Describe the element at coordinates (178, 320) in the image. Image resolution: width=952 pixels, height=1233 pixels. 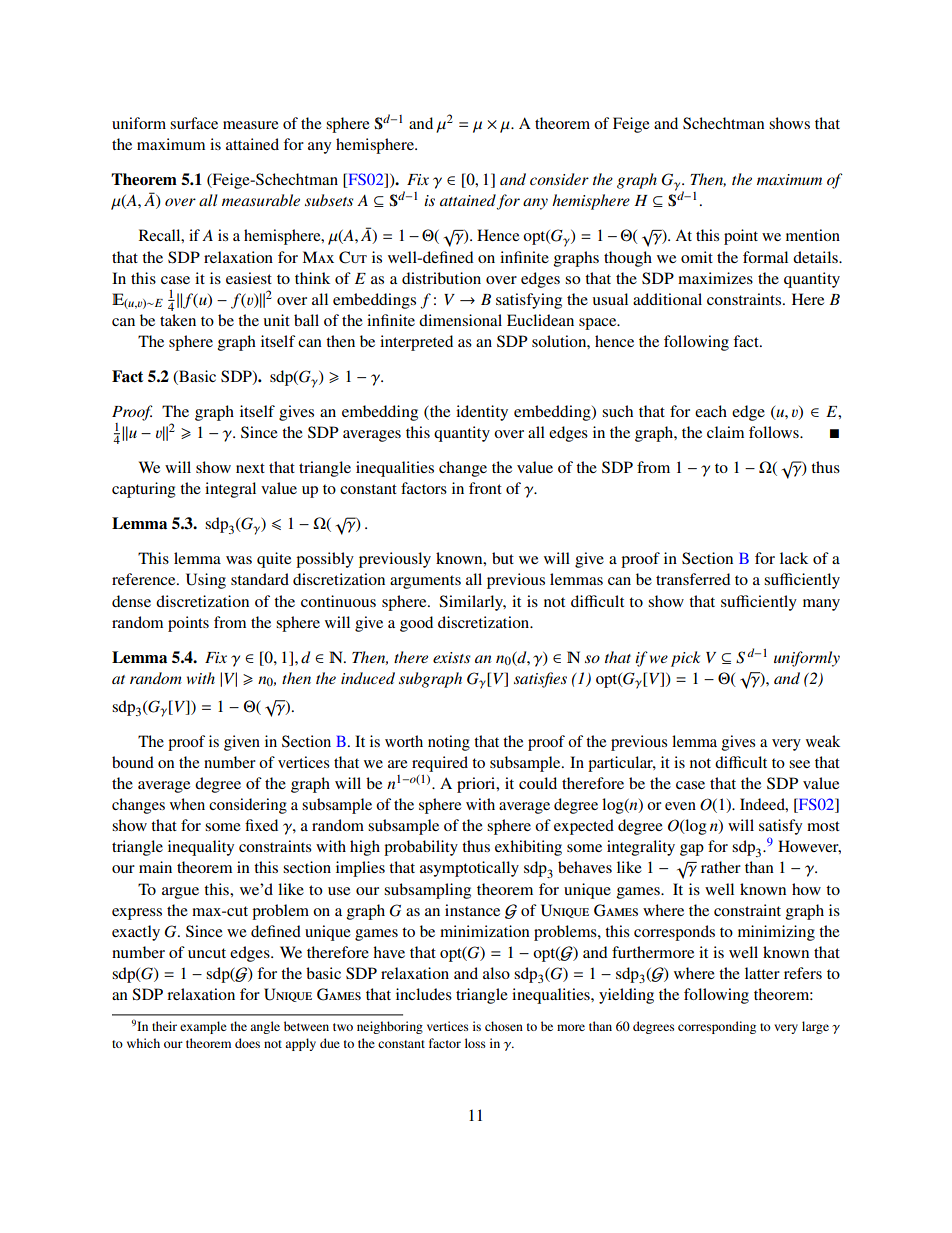
I see `taken` at that location.
